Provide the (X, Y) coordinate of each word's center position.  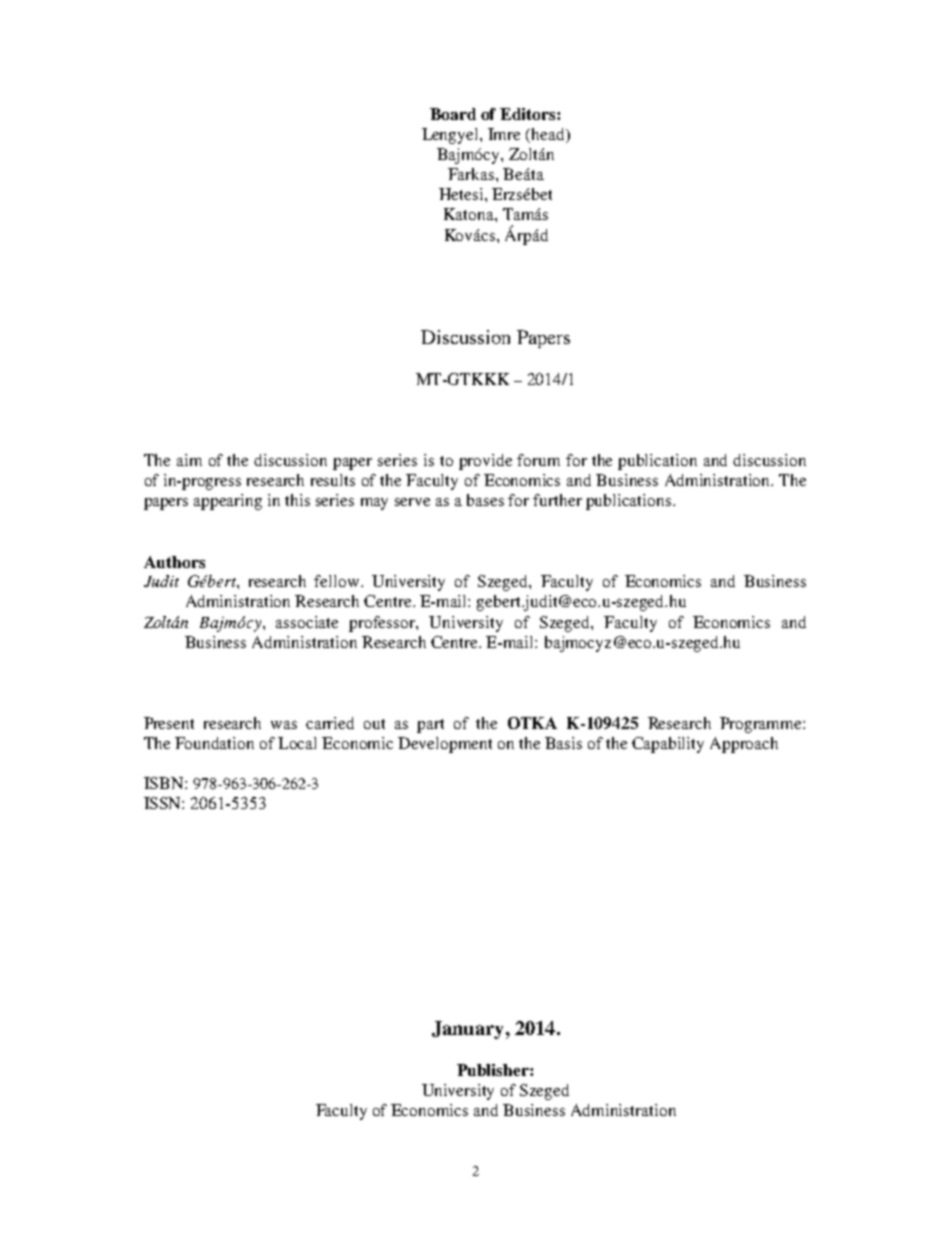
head (548, 134)
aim (189, 460)
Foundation (214, 743)
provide (485, 462)
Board (453, 114)
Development (445, 745)
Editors (529, 114)
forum (538, 460)
